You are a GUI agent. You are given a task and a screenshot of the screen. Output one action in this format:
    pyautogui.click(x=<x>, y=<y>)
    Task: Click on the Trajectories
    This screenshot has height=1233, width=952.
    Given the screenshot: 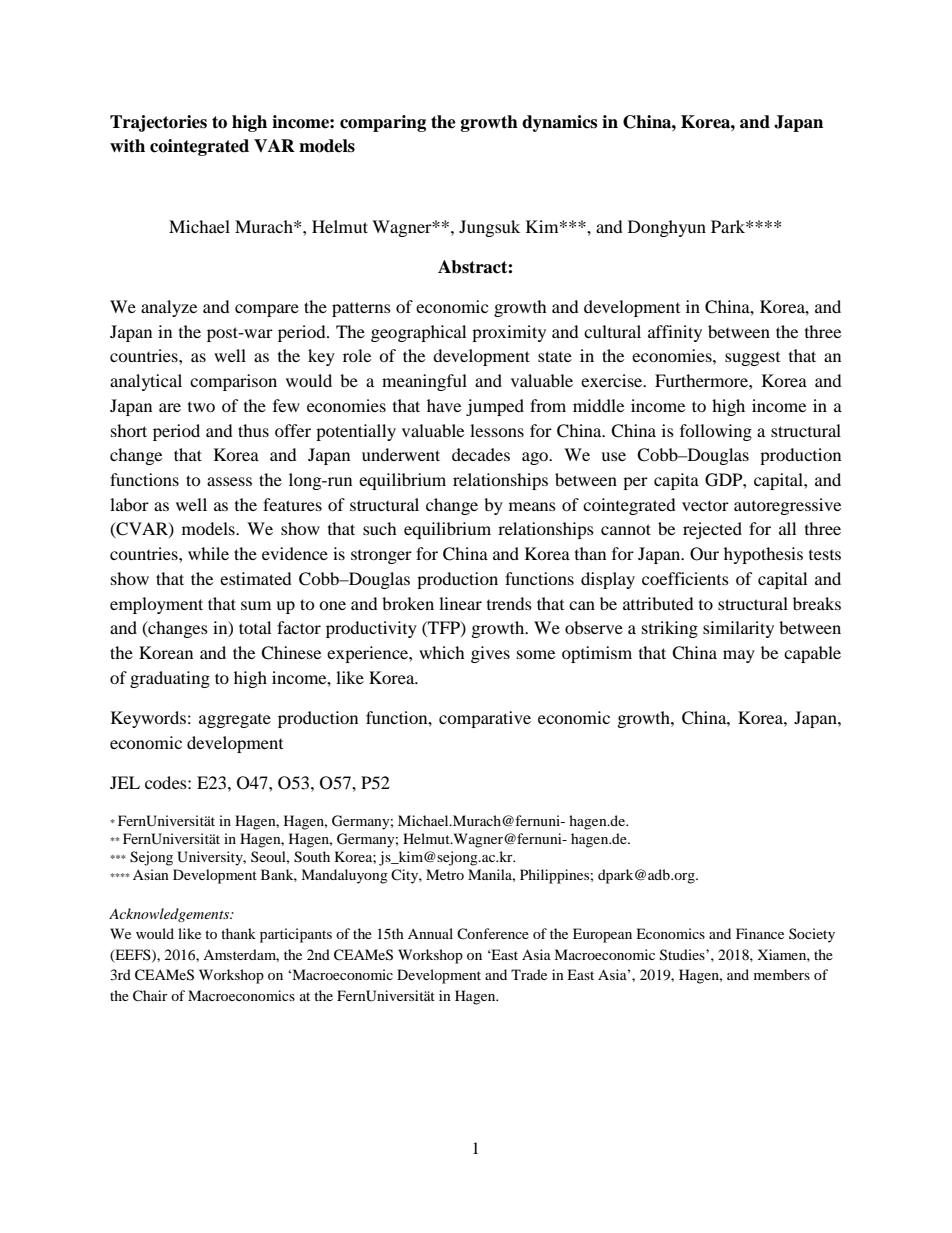 What is the action you would take?
    pyautogui.click(x=158, y=123)
